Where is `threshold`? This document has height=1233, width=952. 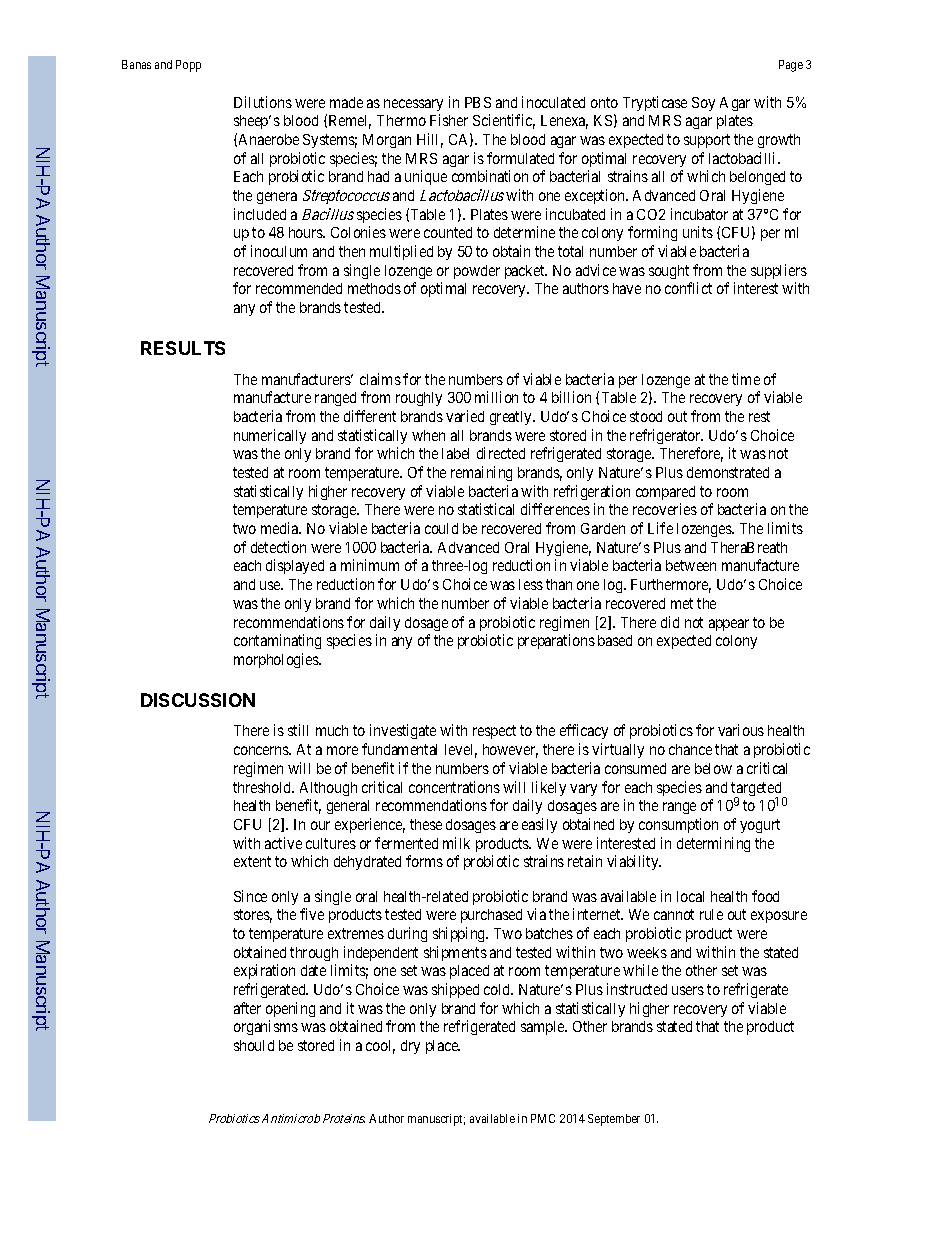
threshold is located at coordinates (263, 787).
